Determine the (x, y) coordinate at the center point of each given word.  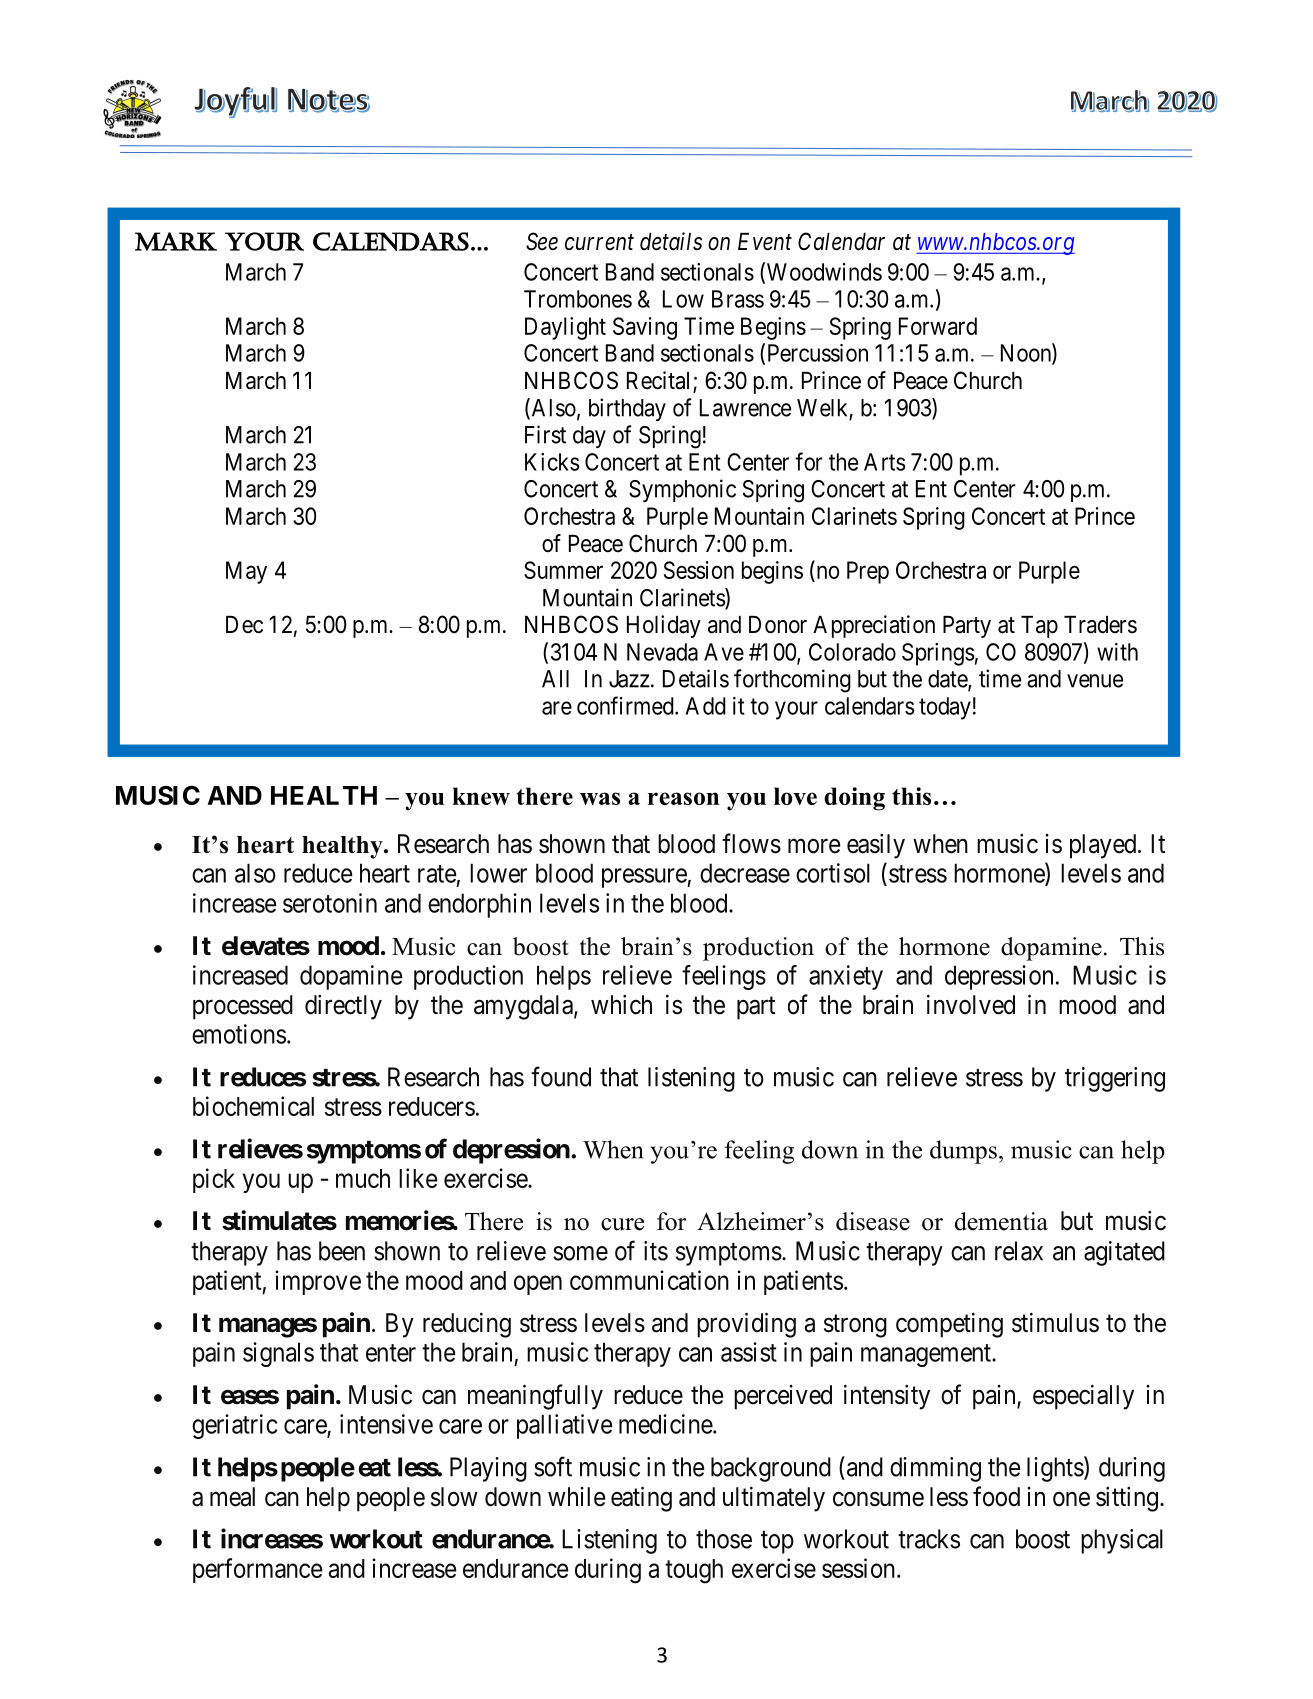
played (1104, 846)
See (542, 241)
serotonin (330, 903)
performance (258, 1570)
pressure (645, 878)
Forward (938, 326)
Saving (645, 328)
